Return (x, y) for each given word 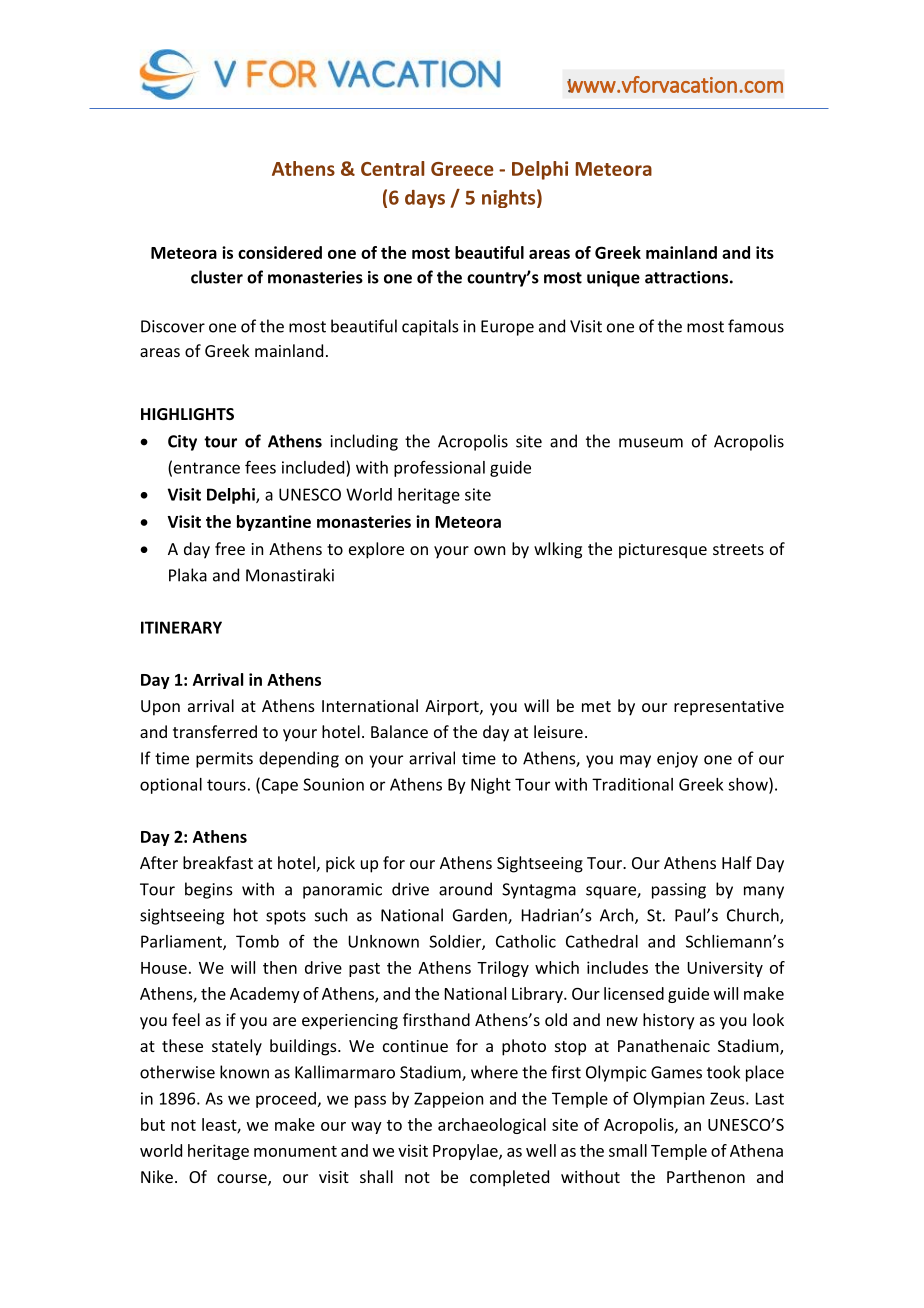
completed (509, 1178)
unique (613, 279)
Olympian (668, 1100)
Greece (462, 169)
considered (280, 252)
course (243, 1180)
